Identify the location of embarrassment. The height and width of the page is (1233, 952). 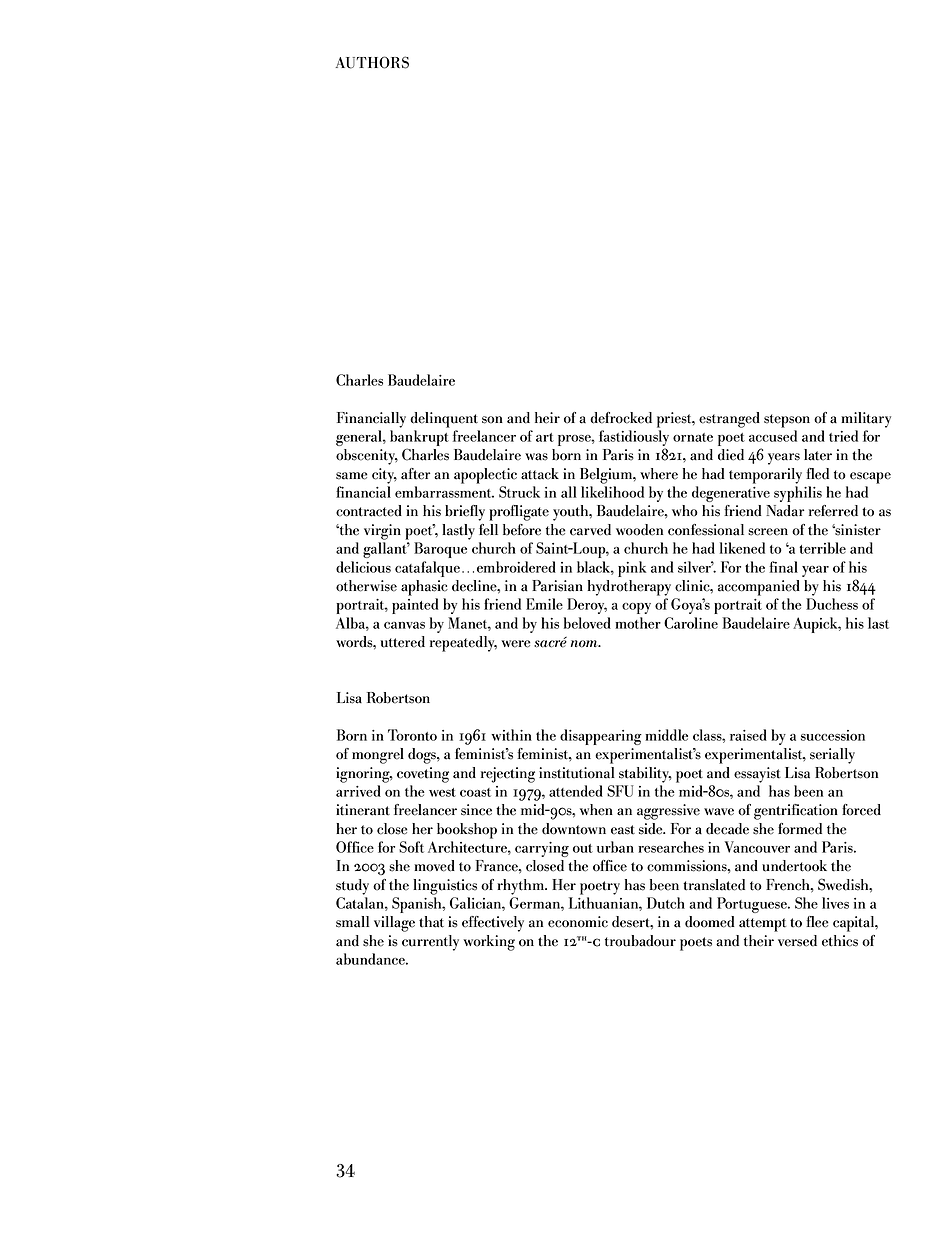
(444, 492).
